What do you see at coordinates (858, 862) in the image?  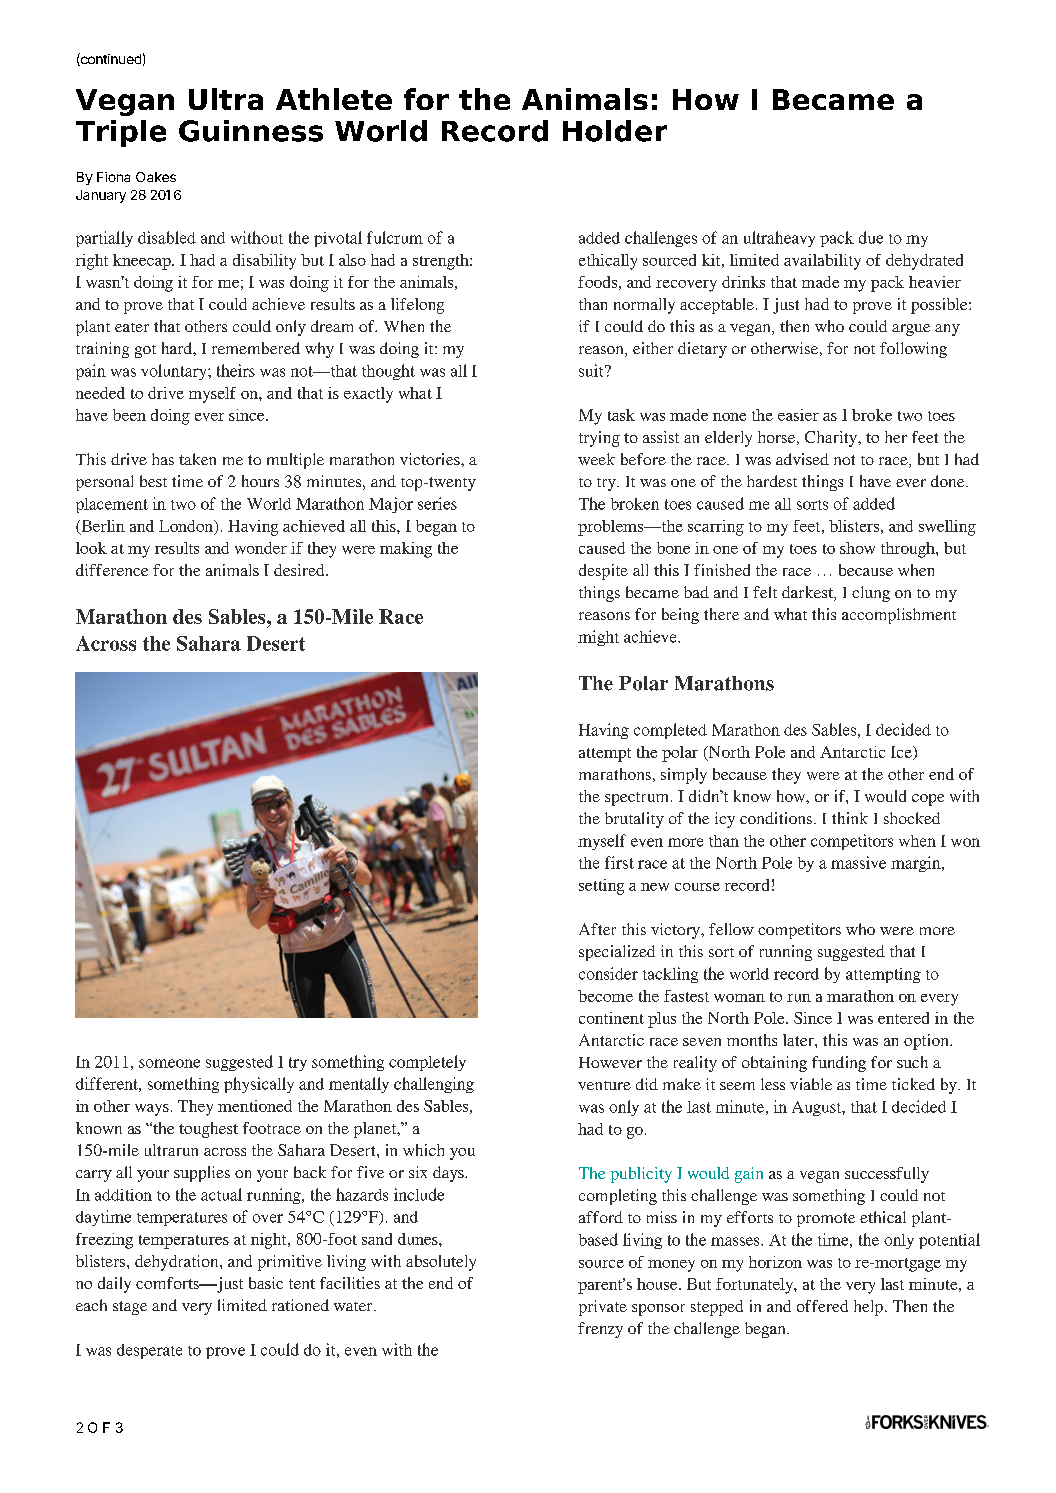 I see `massive` at bounding box center [858, 862].
